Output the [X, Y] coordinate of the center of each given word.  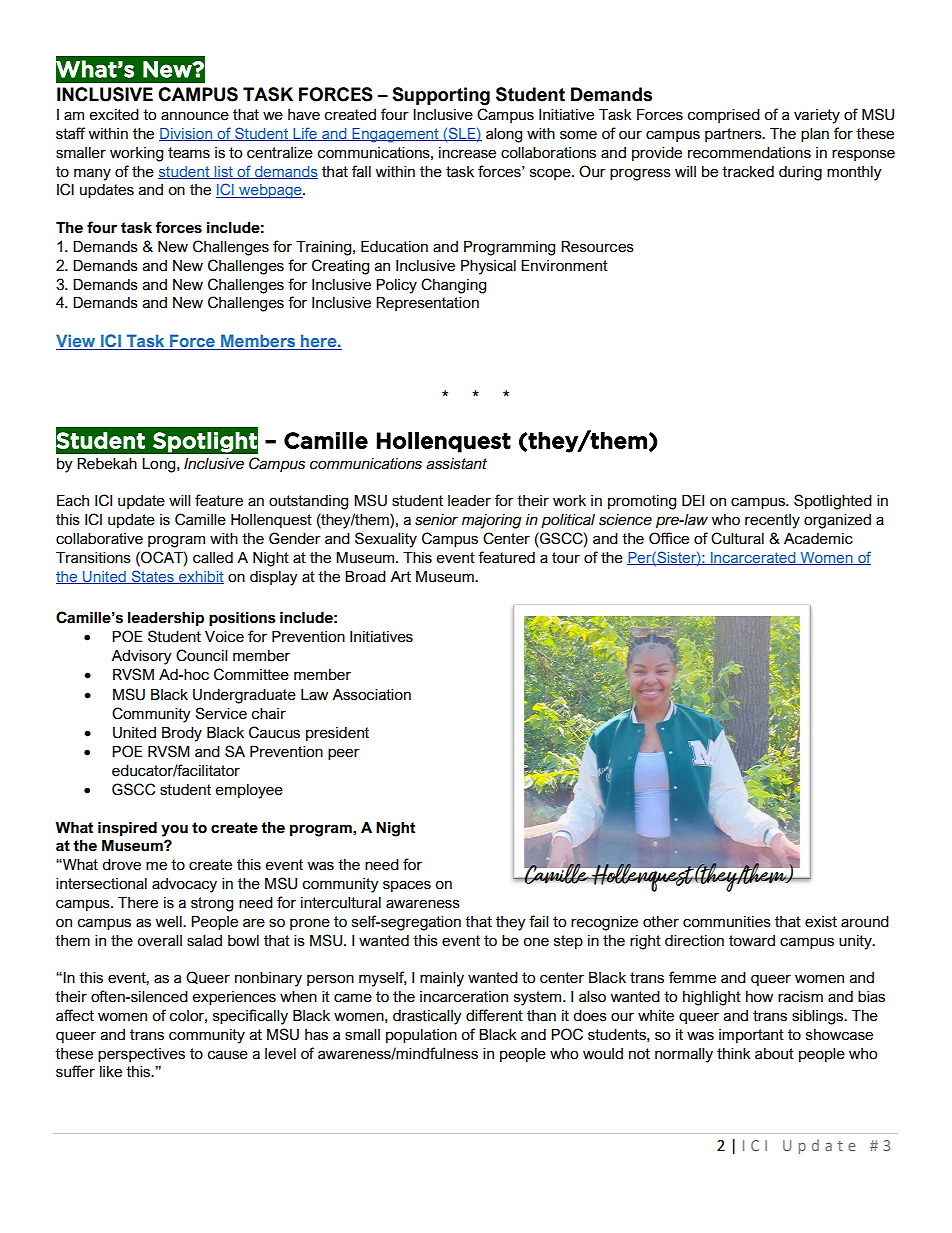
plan [815, 135]
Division [186, 134]
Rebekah [107, 464]
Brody [182, 734]
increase [467, 153]
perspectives [141, 1055]
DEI [693, 500]
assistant [456, 464]
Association [371, 695]
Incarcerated [753, 558]
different [494, 1015]
